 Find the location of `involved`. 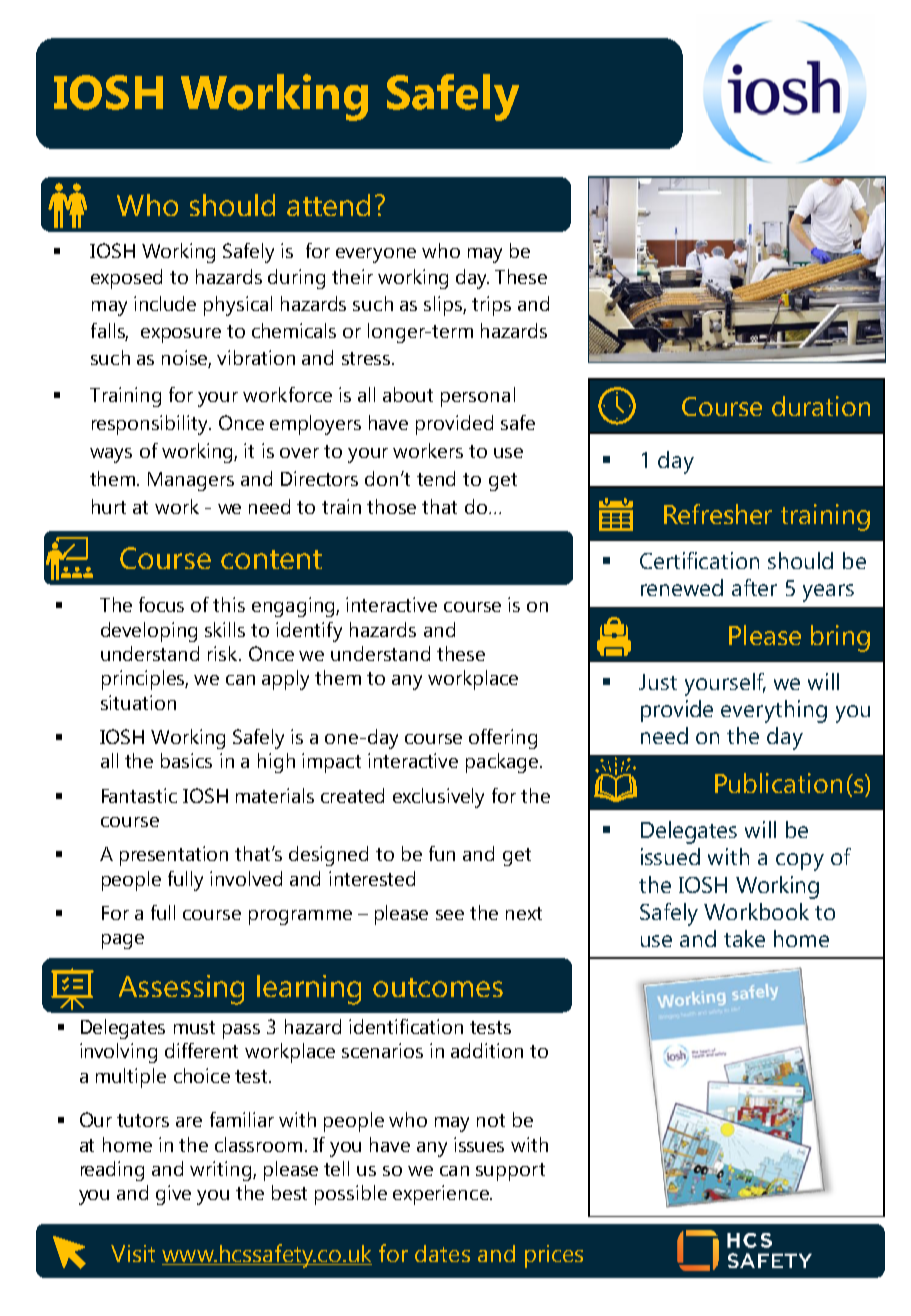

involved is located at coordinates (246, 878).
